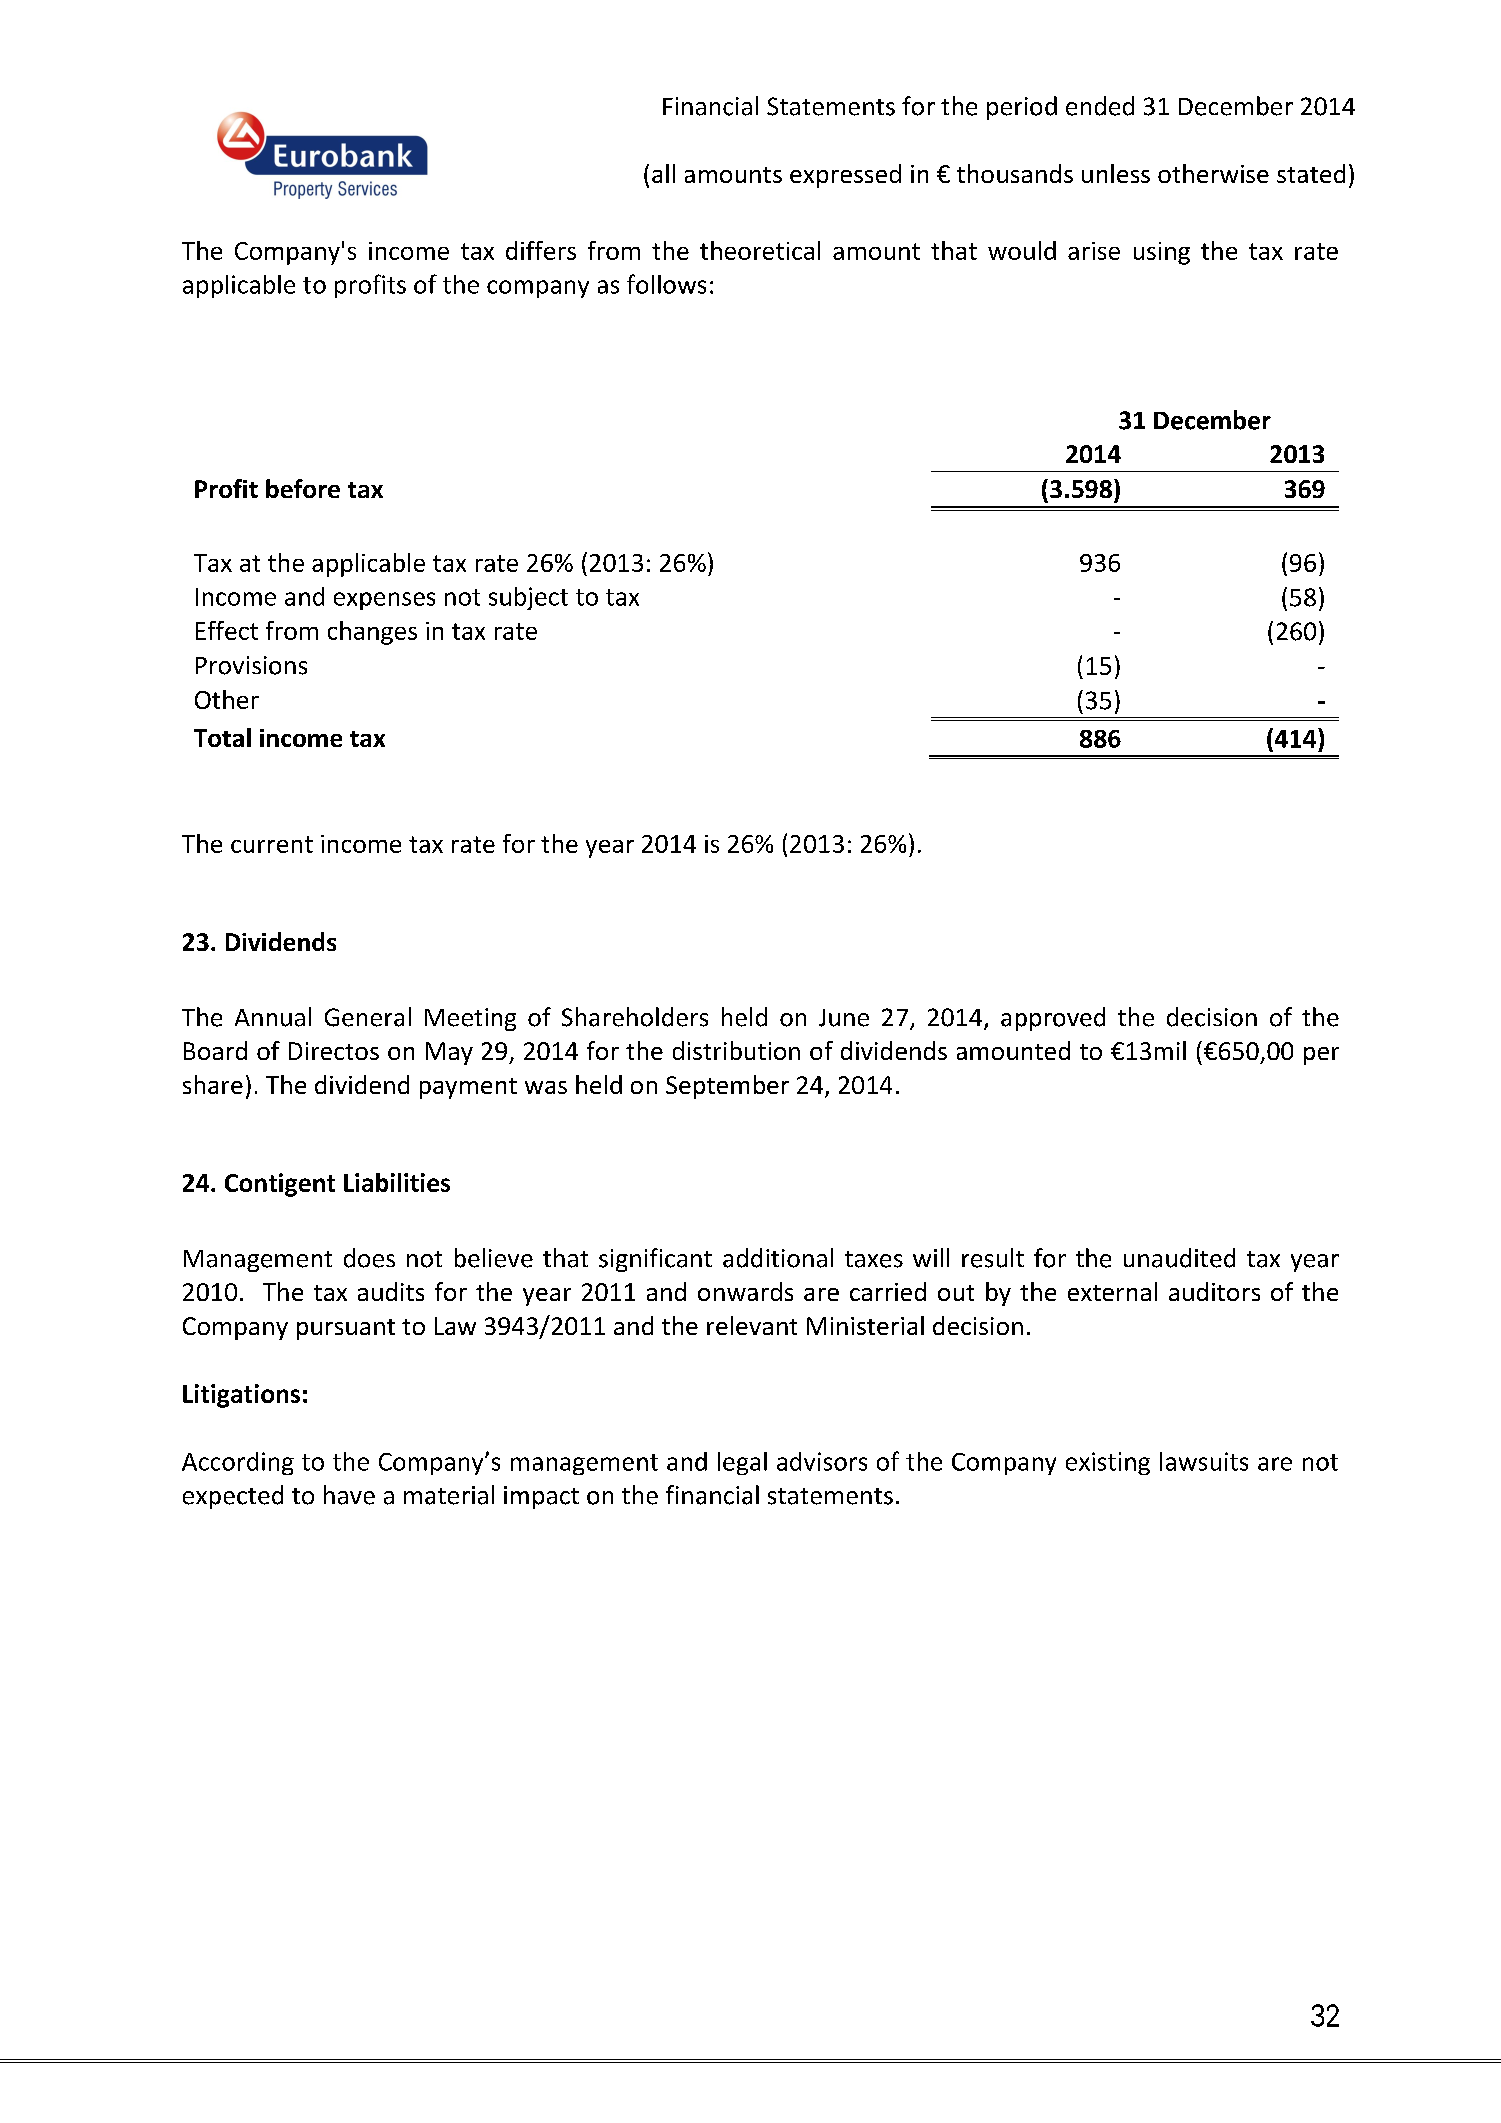 This screenshot has width=1501, height=2123. What do you see at coordinates (1162, 253) in the screenshot?
I see `using` at bounding box center [1162, 253].
